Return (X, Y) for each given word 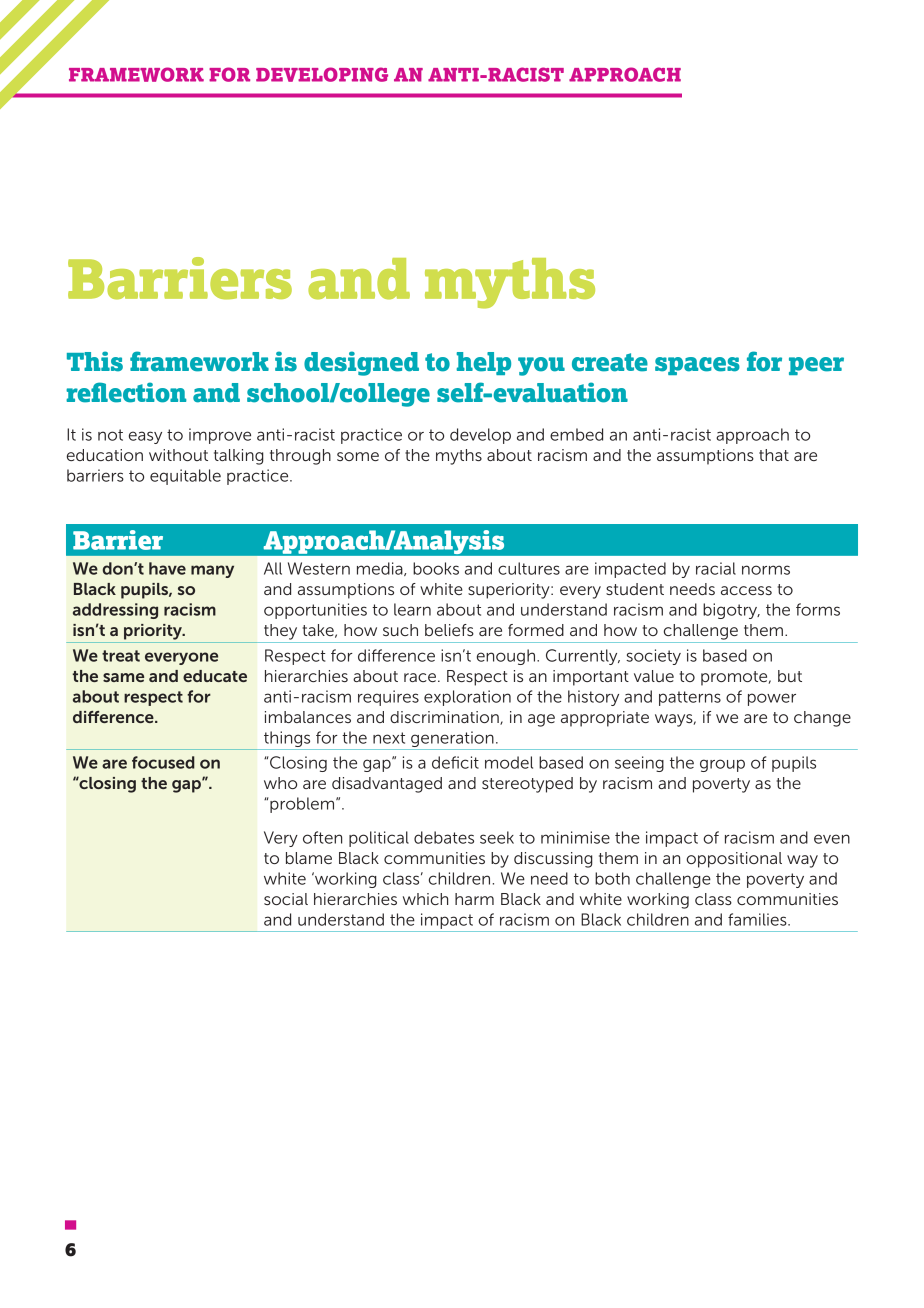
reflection (126, 392)
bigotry (731, 611)
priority (154, 632)
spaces (697, 366)
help (483, 363)
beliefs (449, 630)
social (286, 899)
